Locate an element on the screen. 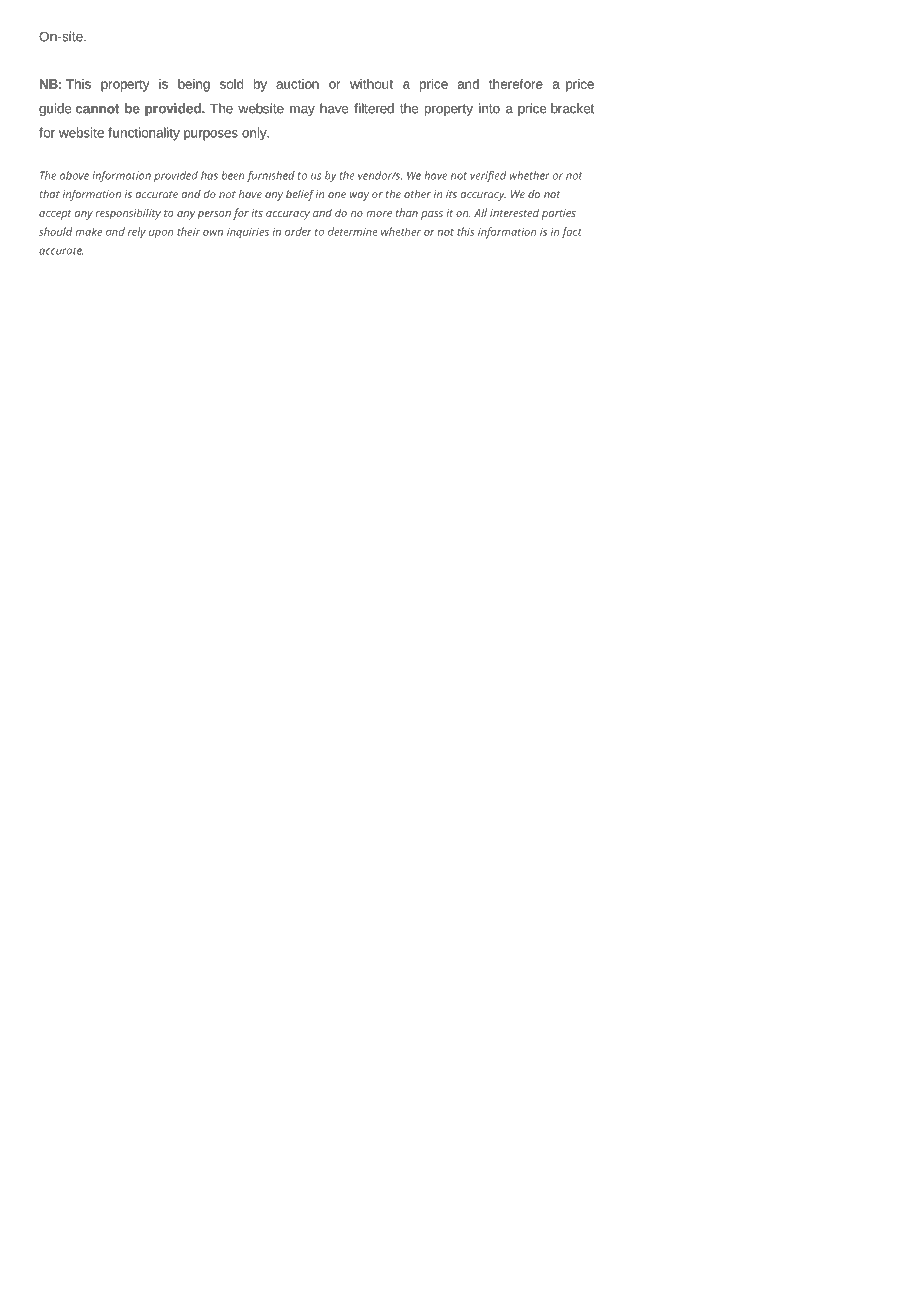 This screenshot has height=1303, width=924. being is located at coordinates (194, 85).
